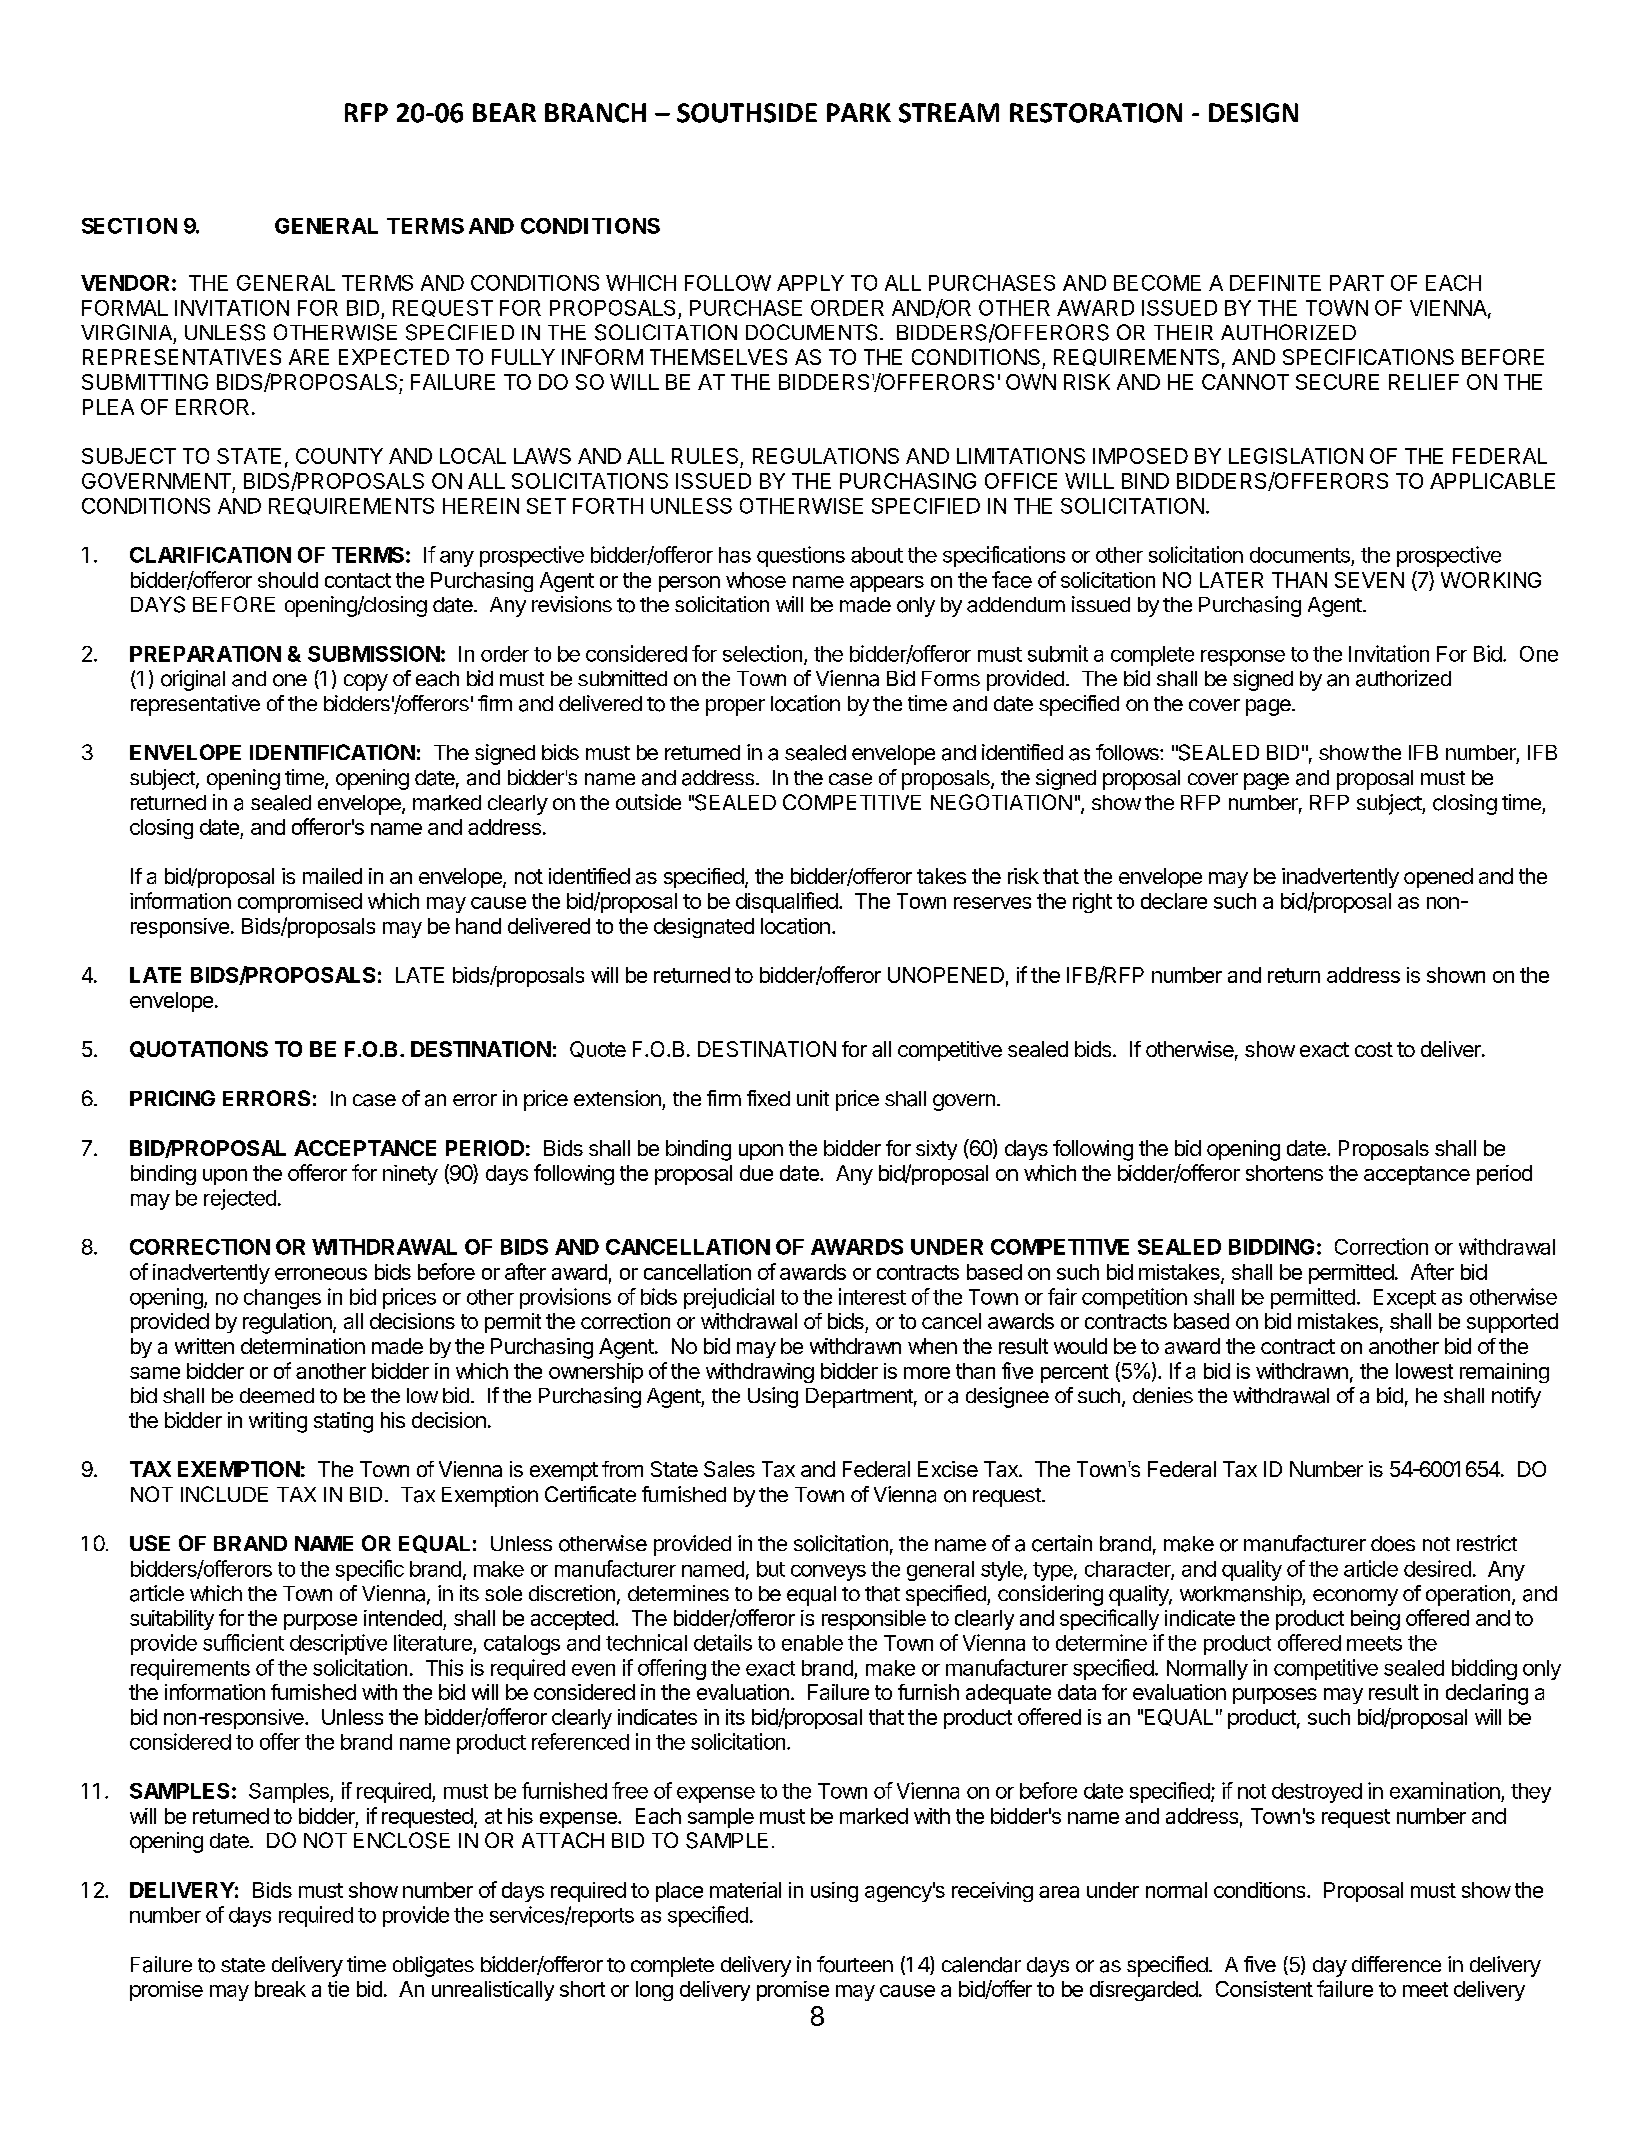 The height and width of the screenshot is (2129, 1645). I want to click on DEFINITE, so click(1275, 283).
